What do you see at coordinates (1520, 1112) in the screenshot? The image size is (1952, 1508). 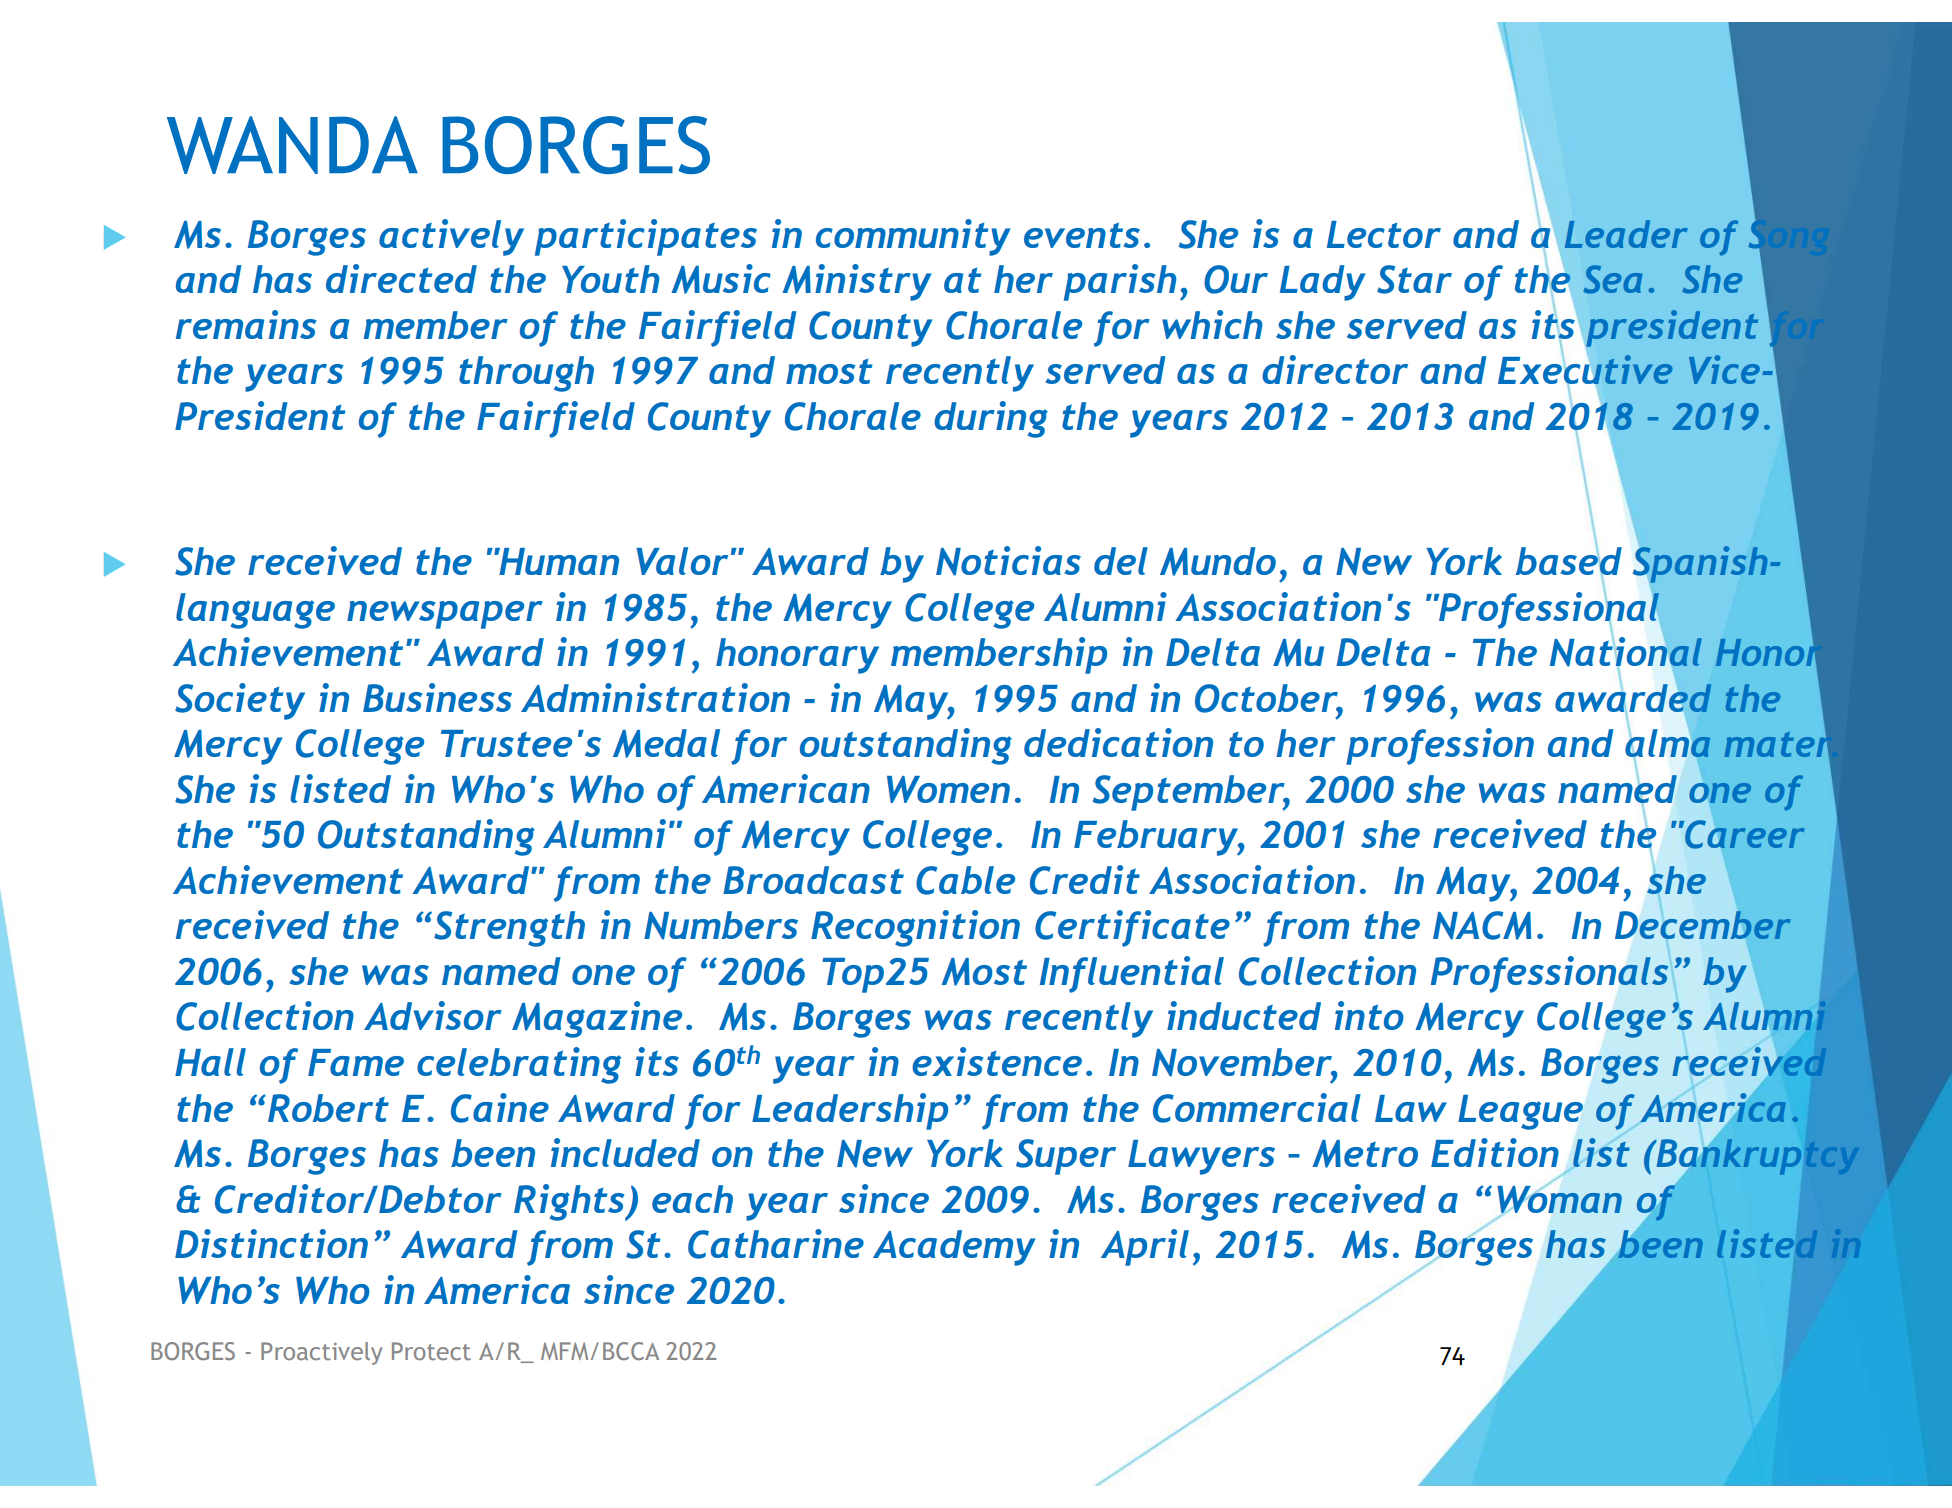 I see `League` at bounding box center [1520, 1112].
